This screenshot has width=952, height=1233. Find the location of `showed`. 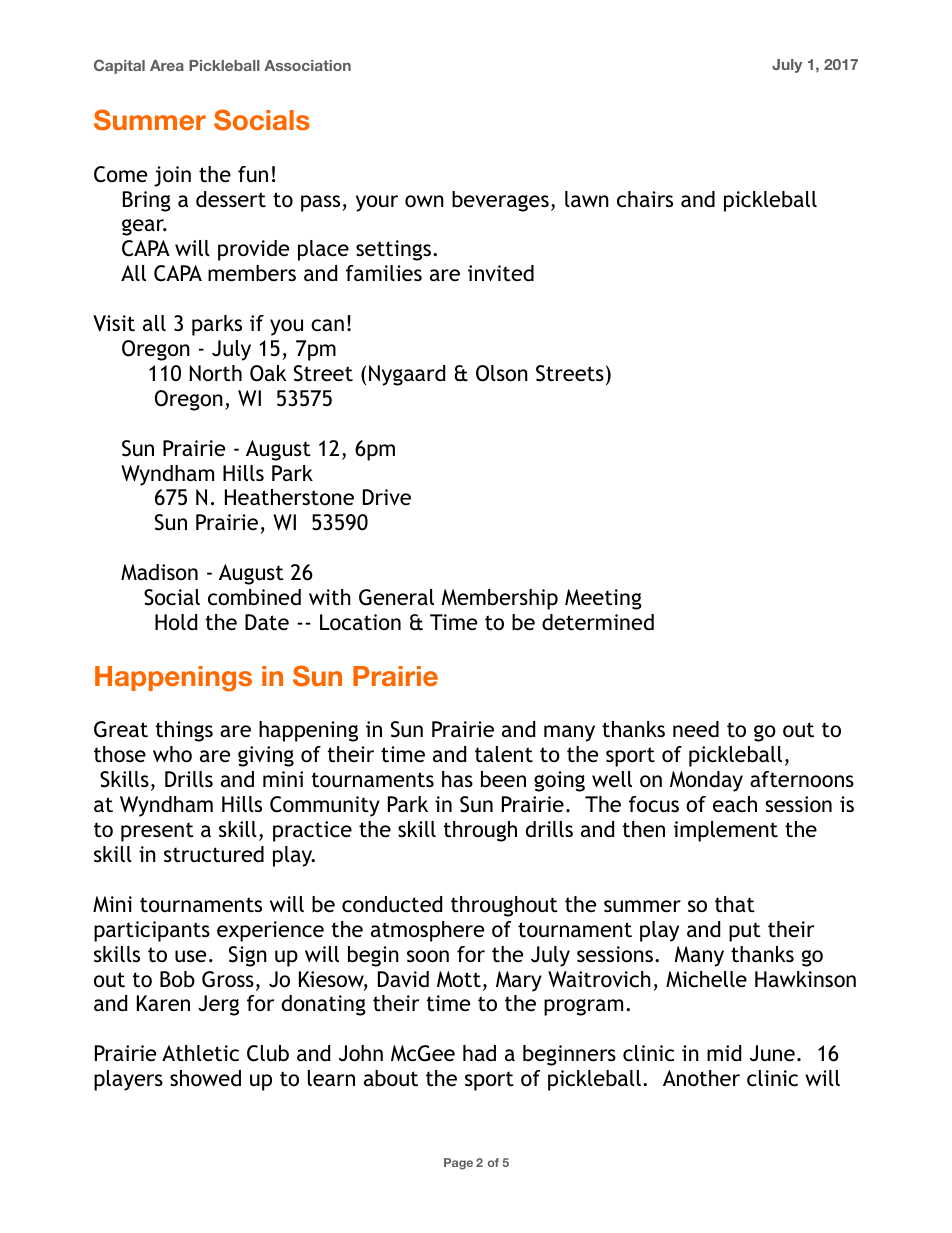

showed is located at coordinates (205, 1078).
